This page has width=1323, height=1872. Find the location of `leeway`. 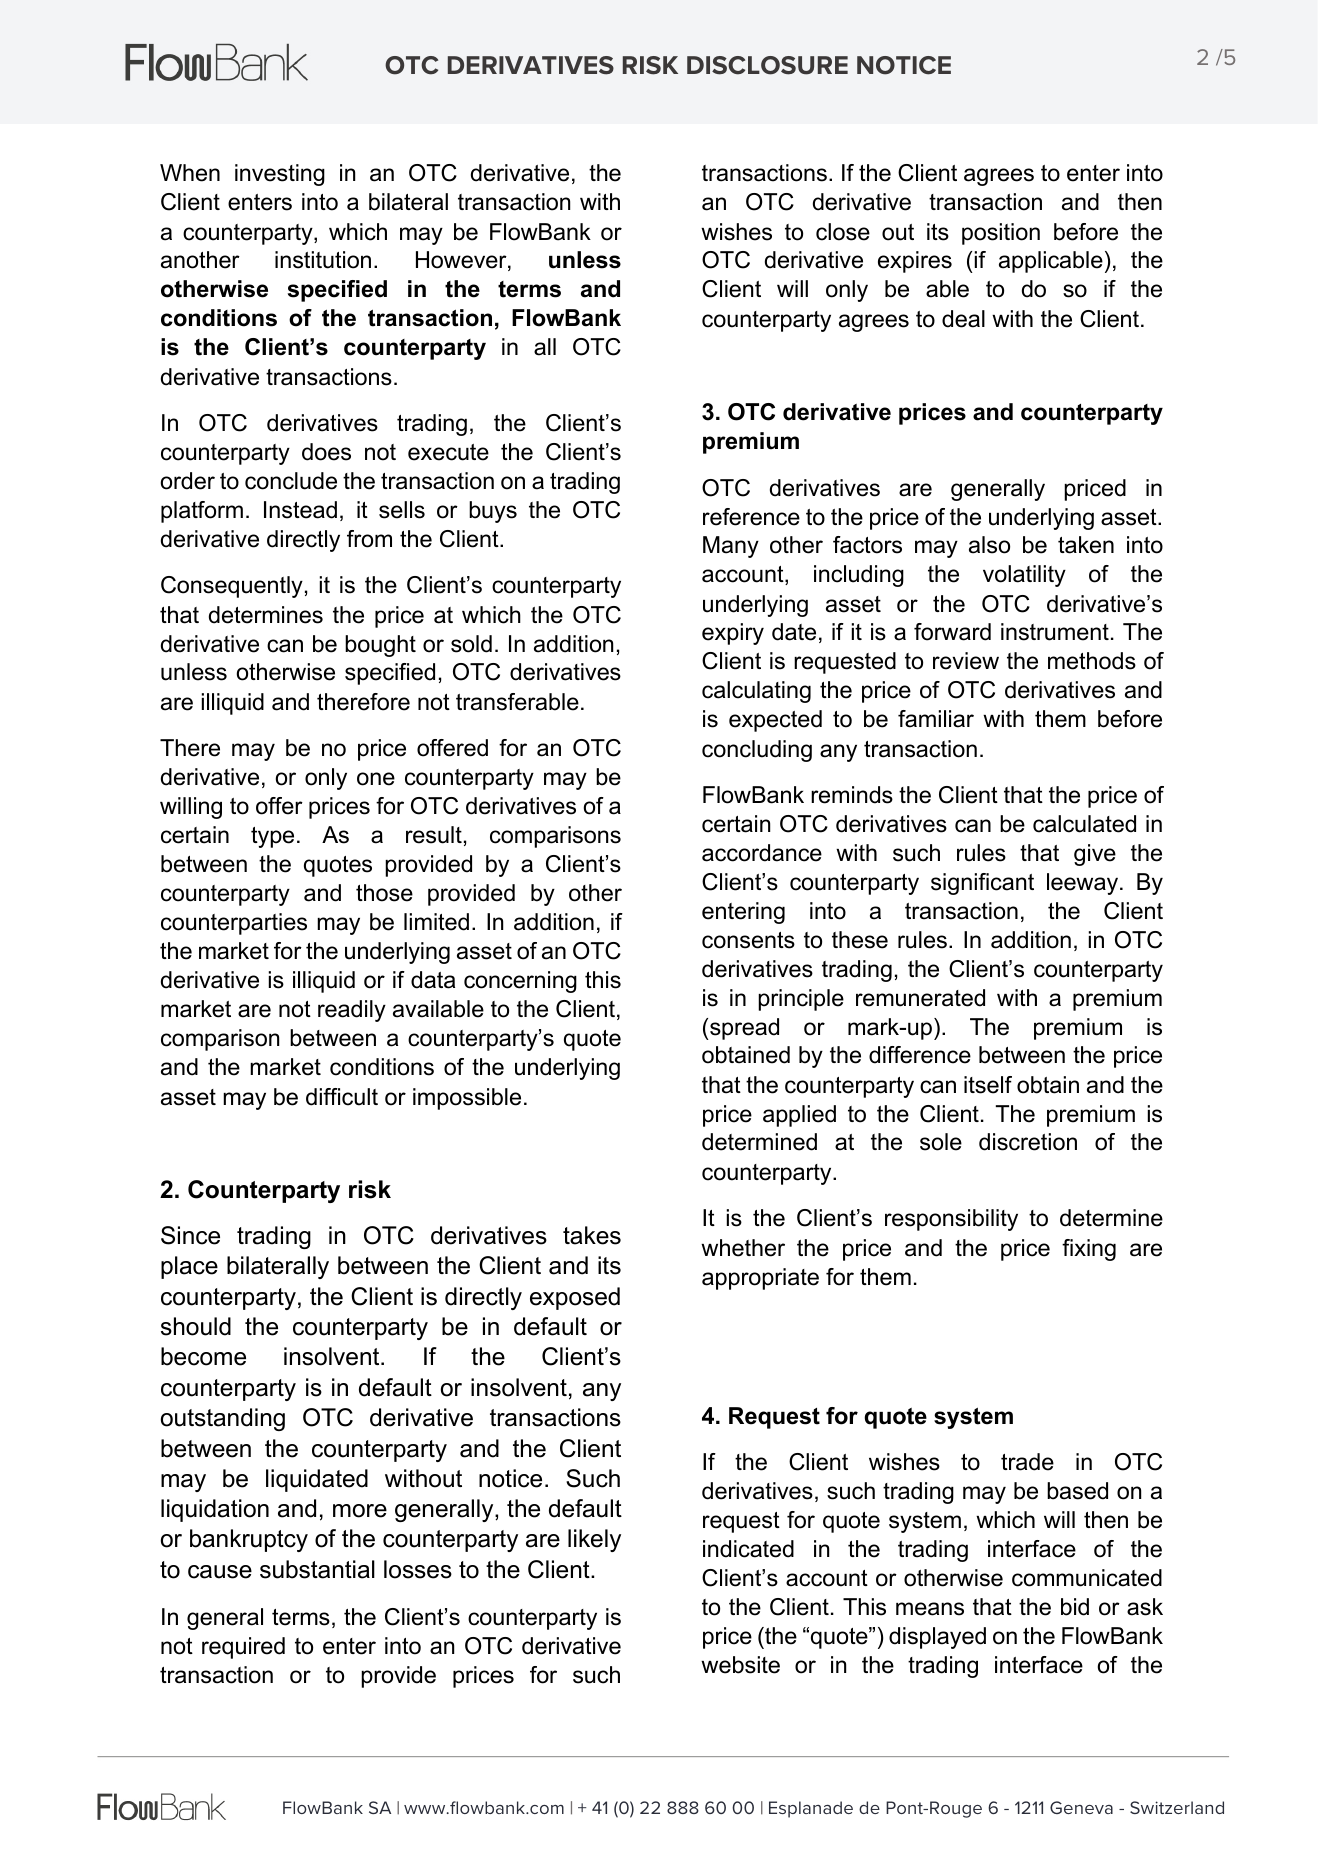

leeway is located at coordinates (1084, 884).
